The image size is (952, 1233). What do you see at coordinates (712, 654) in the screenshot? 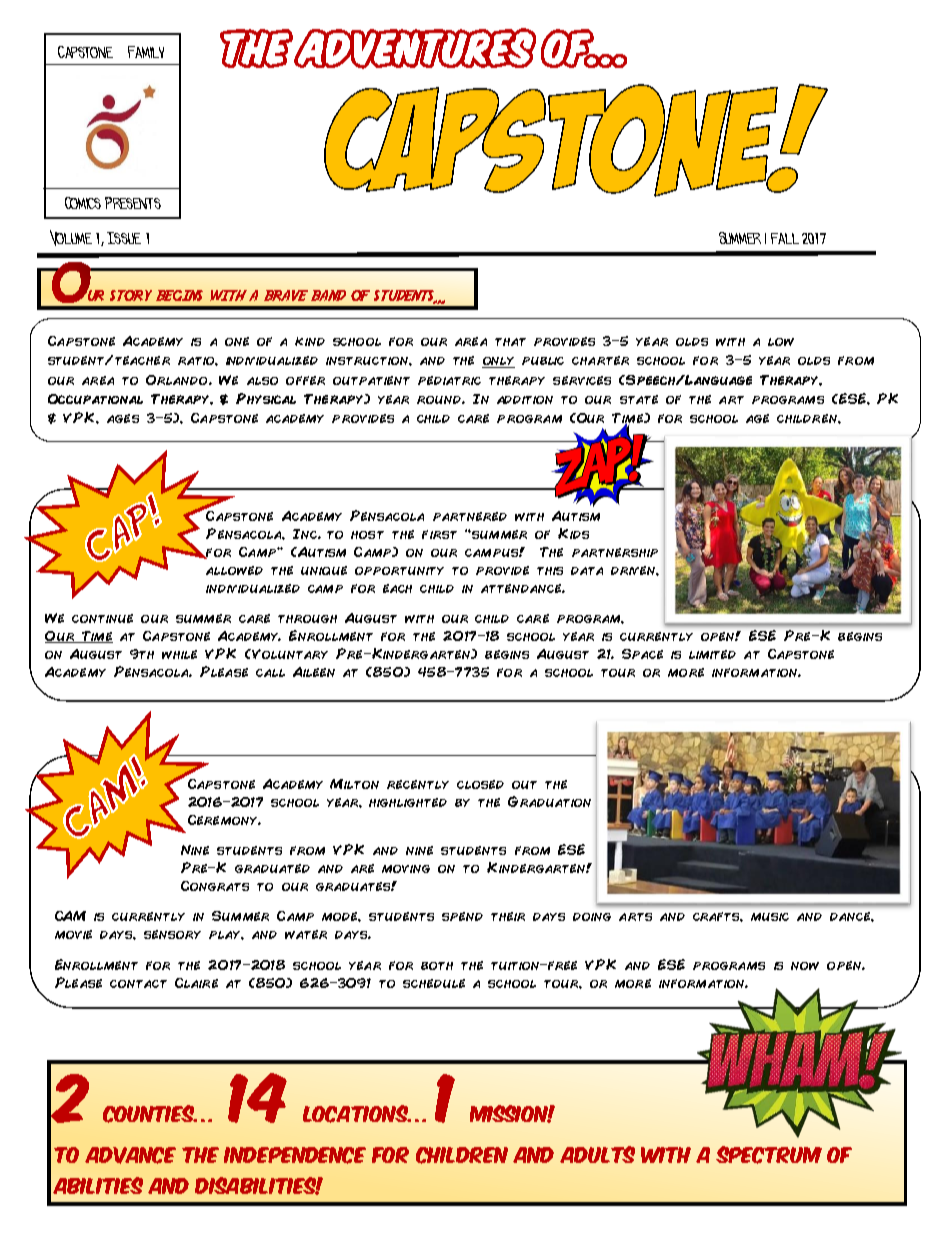
I see `limited` at bounding box center [712, 654].
